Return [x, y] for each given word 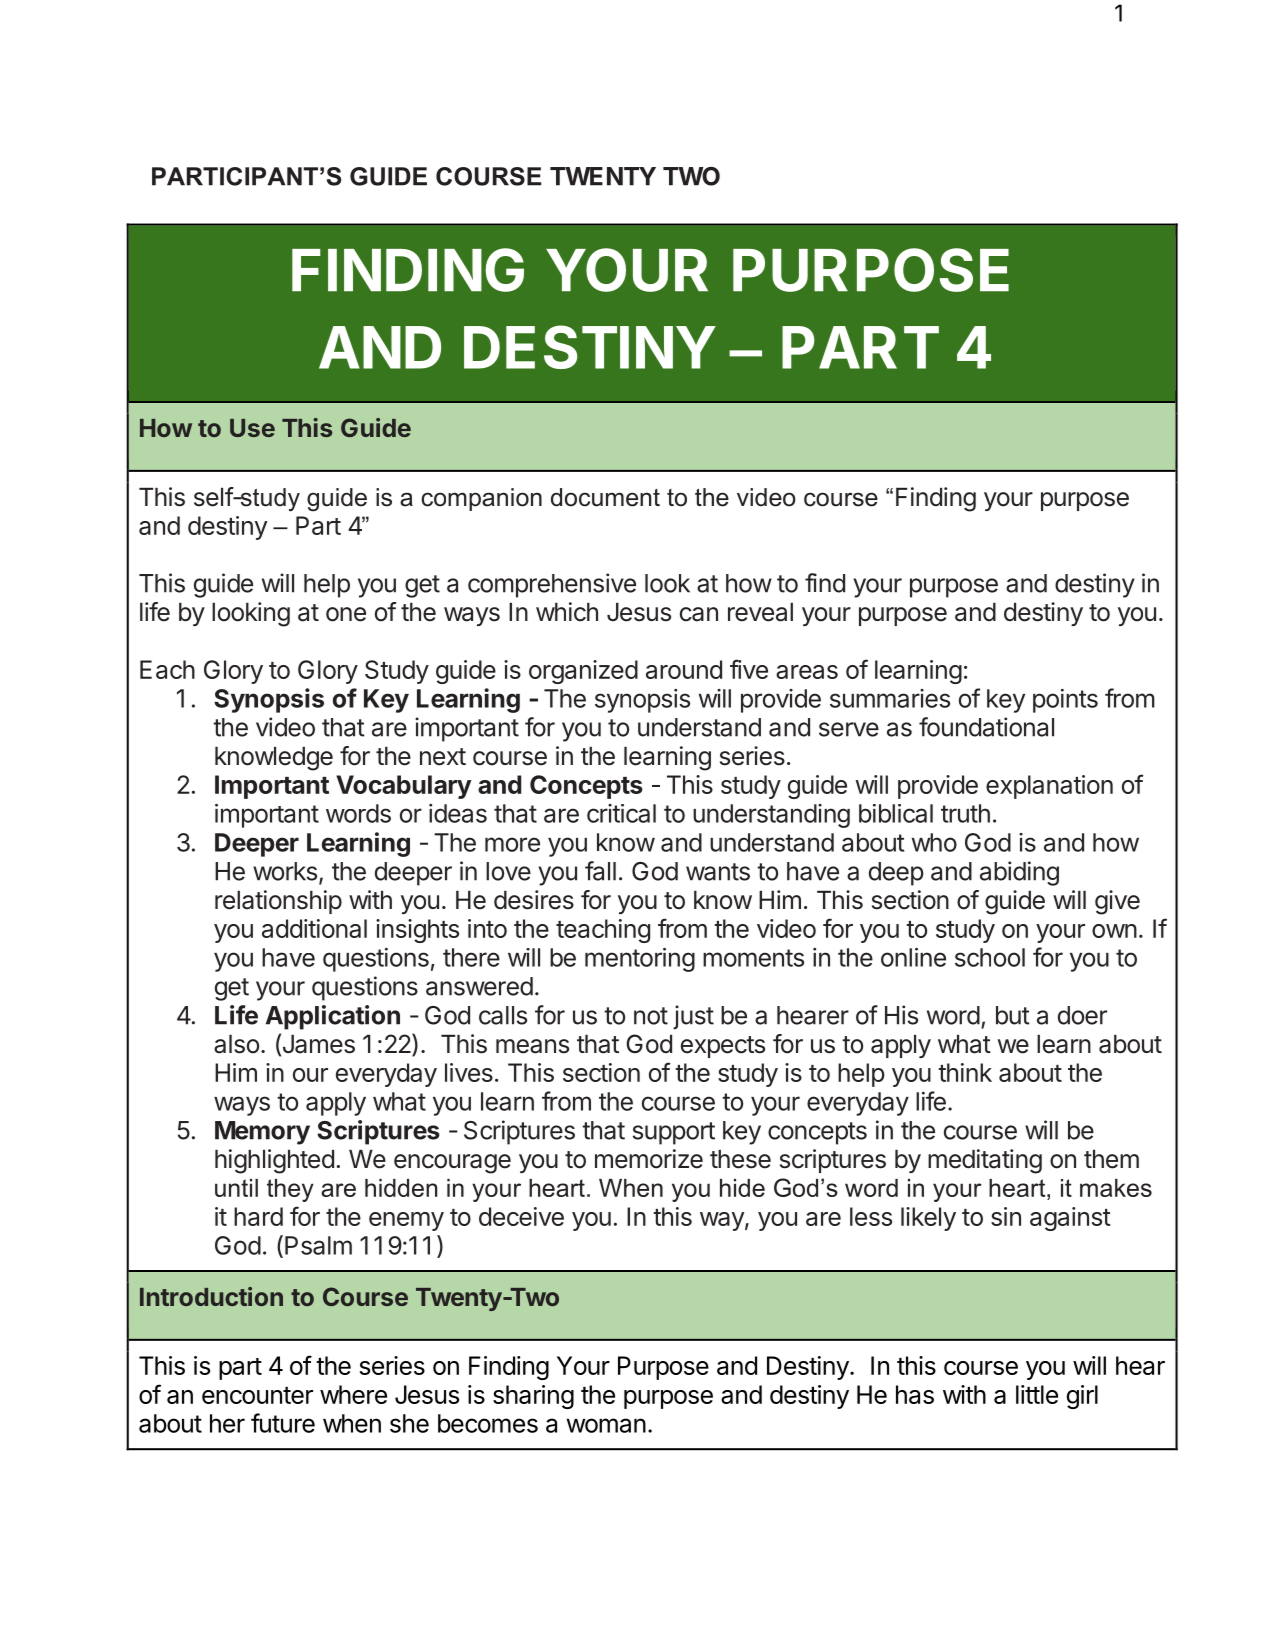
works [285, 871]
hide [742, 1188]
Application [333, 1017]
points [1065, 701]
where [353, 1394]
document [605, 497]
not [651, 1016]
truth [965, 813]
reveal [760, 612]
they [290, 1190]
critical [621, 813]
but [1013, 1015]
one [346, 614]
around [684, 669]
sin [1006, 1216]
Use [252, 428]
